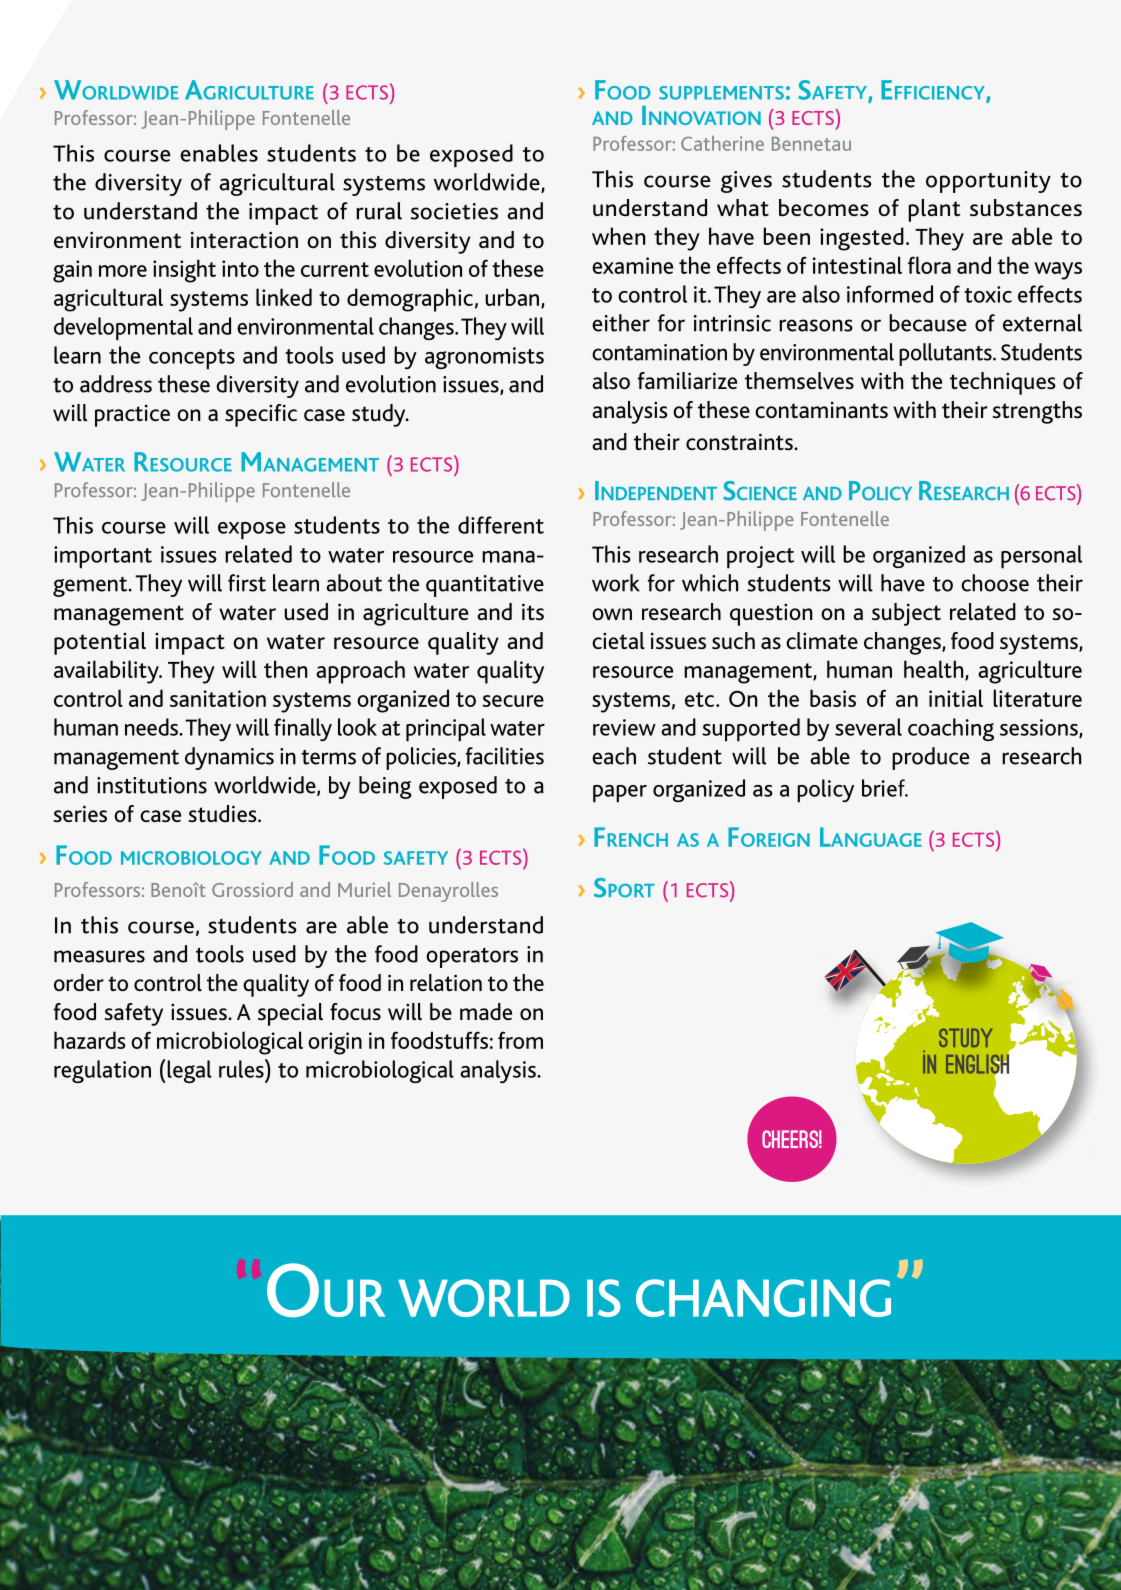  What do you see at coordinates (247, 583) in the screenshot?
I see `first` at bounding box center [247, 583].
